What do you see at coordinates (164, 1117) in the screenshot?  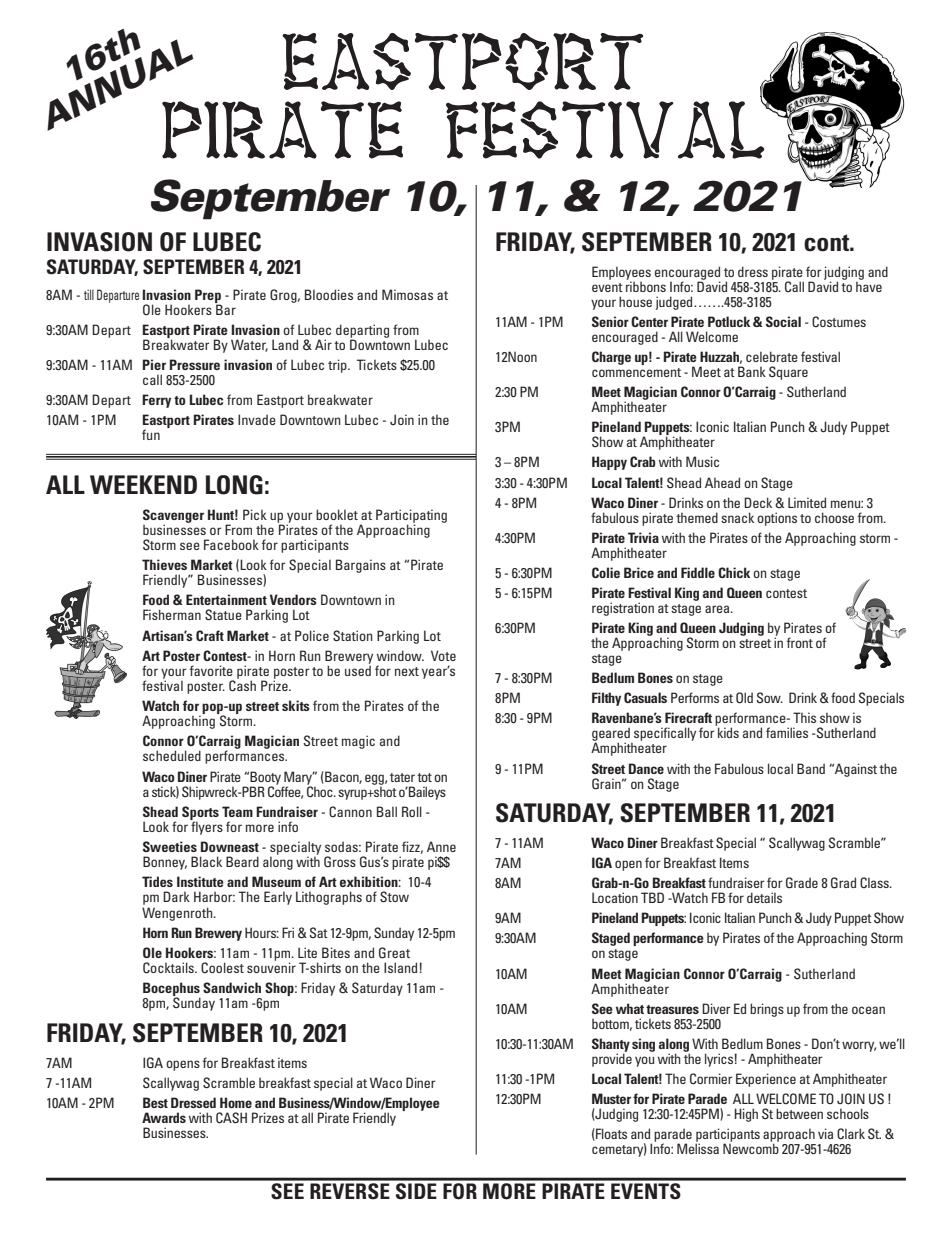 I see `Awards` at bounding box center [164, 1117].
